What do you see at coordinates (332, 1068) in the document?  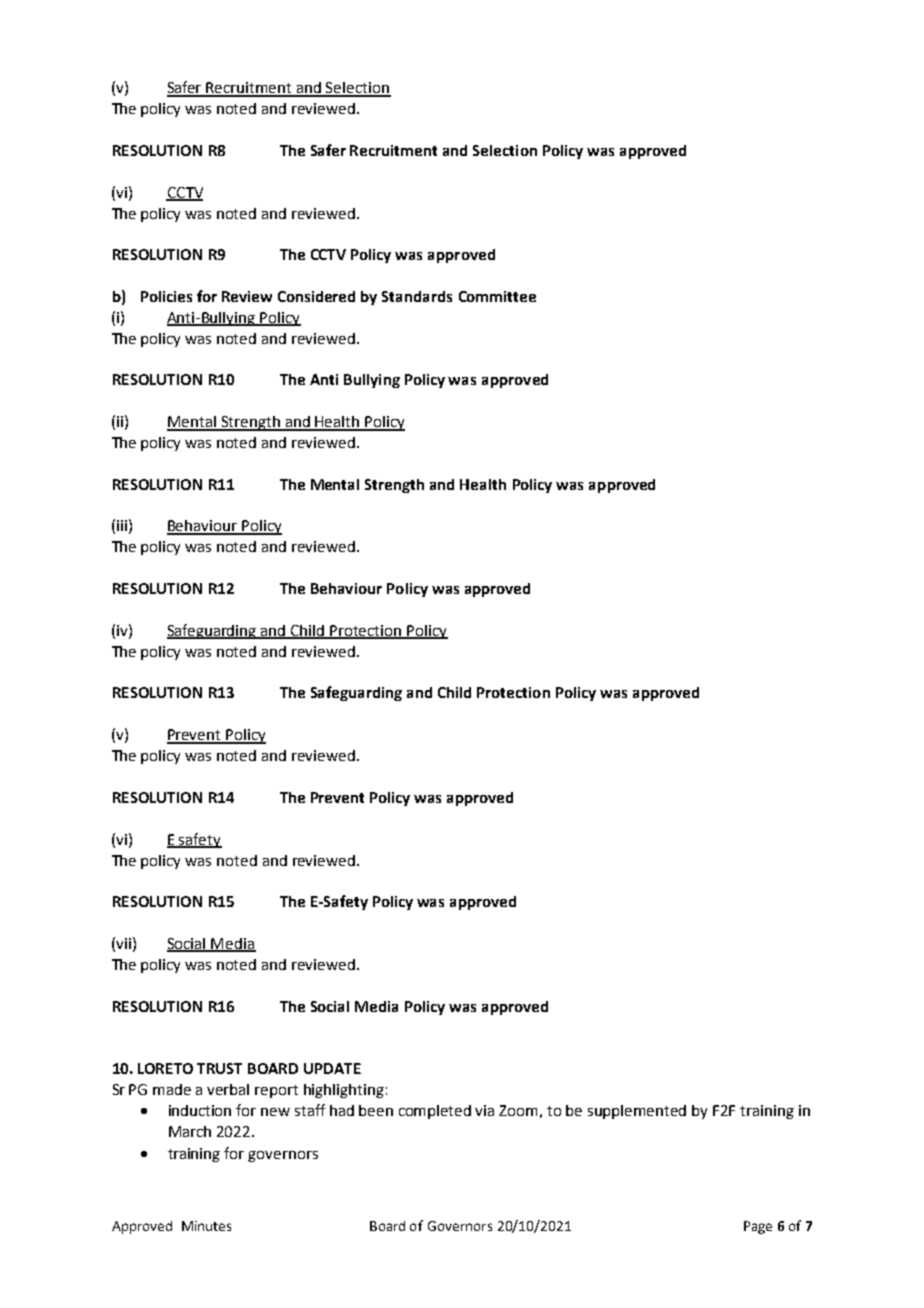 I see `UPDATE` at bounding box center [332, 1068].
